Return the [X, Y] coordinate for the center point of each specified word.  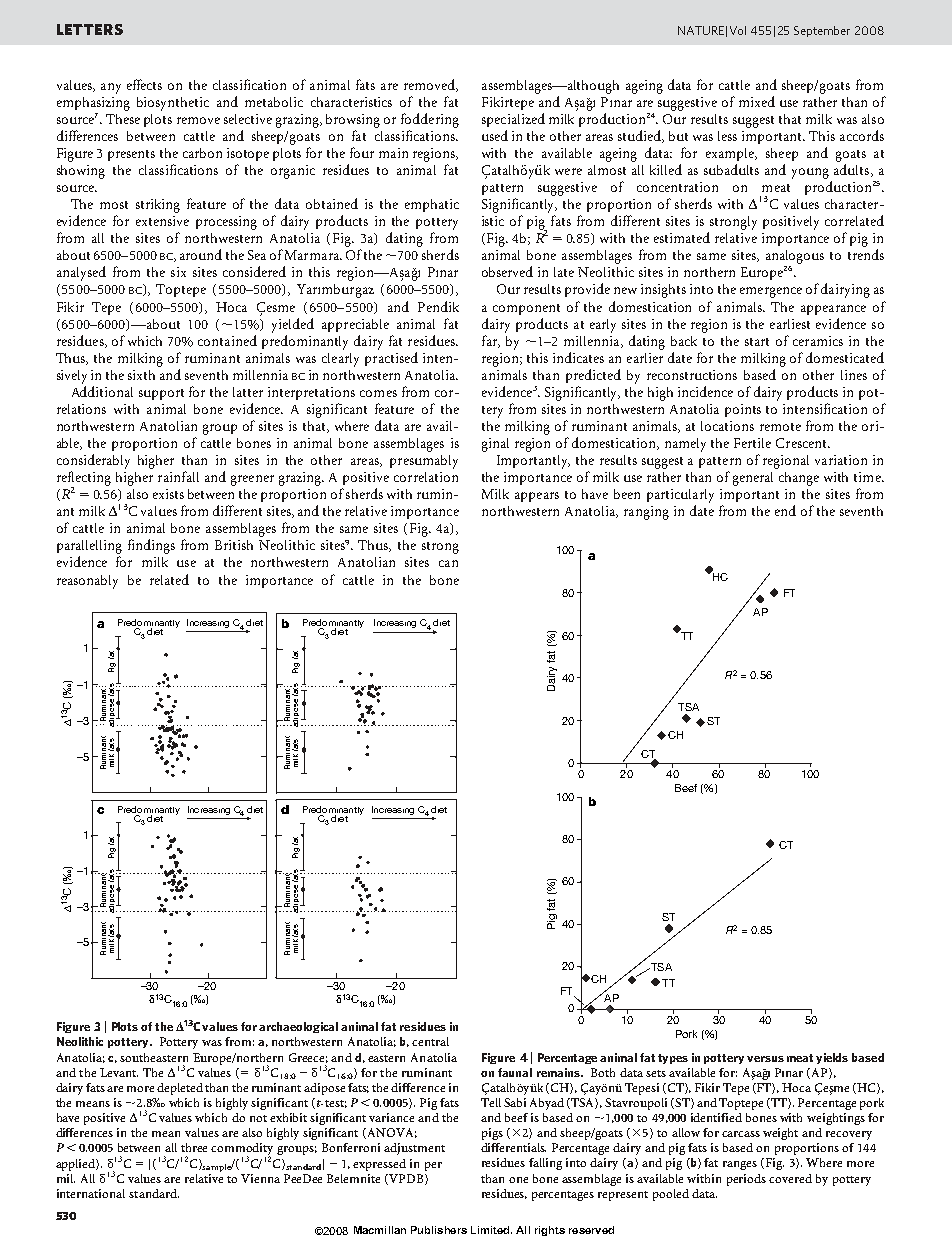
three [194, 1147]
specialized [513, 120]
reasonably [87, 582]
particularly [680, 496]
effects [144, 84]
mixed [757, 101]
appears [537, 497]
